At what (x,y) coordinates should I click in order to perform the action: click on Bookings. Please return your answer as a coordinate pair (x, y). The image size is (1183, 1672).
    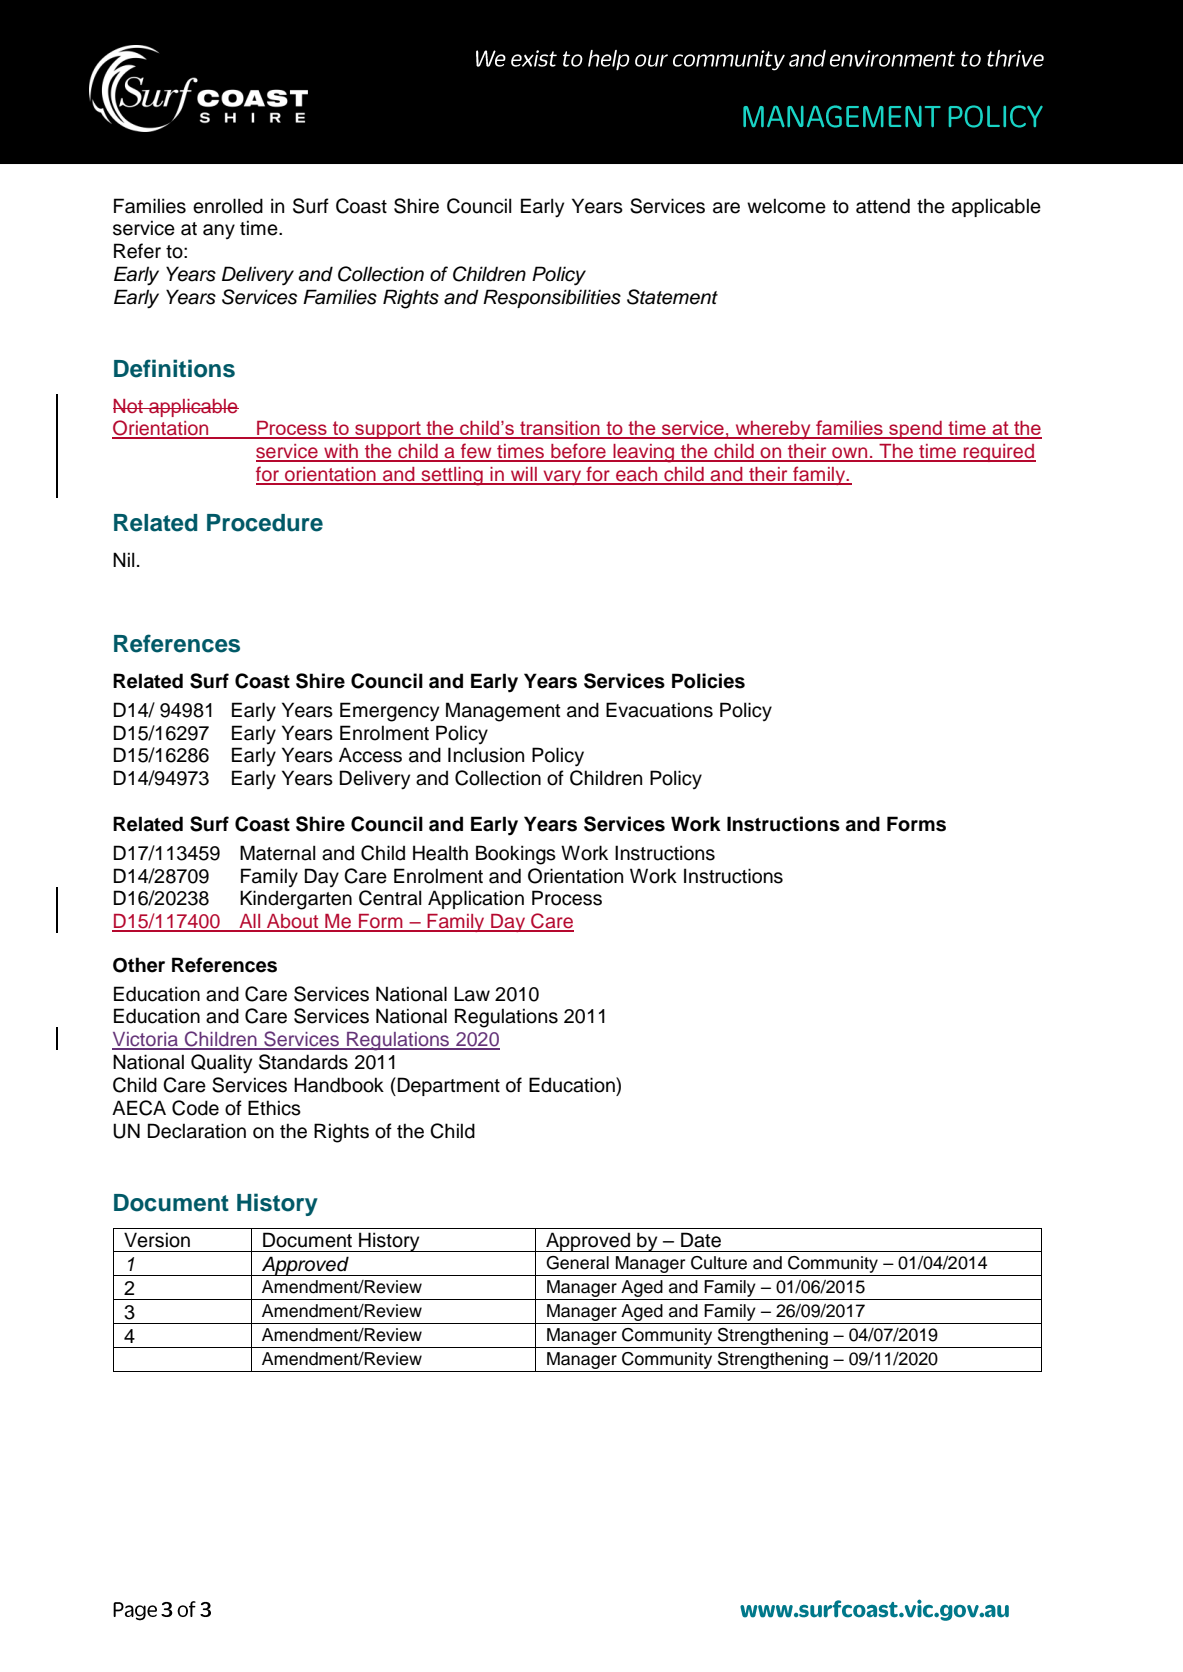
    Looking at the image, I should click on (516, 855).
